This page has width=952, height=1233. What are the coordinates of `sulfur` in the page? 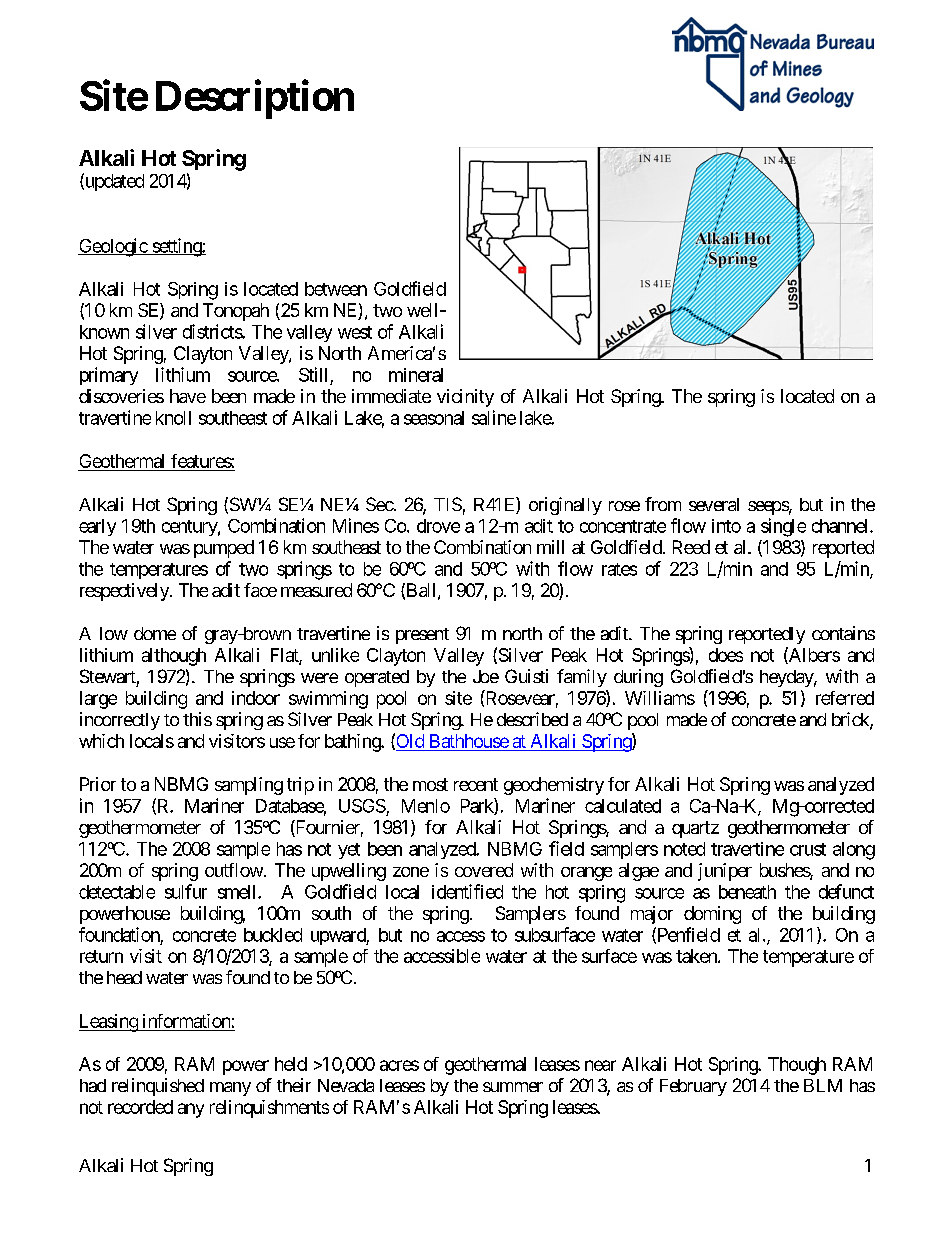 It's located at (186, 891).
